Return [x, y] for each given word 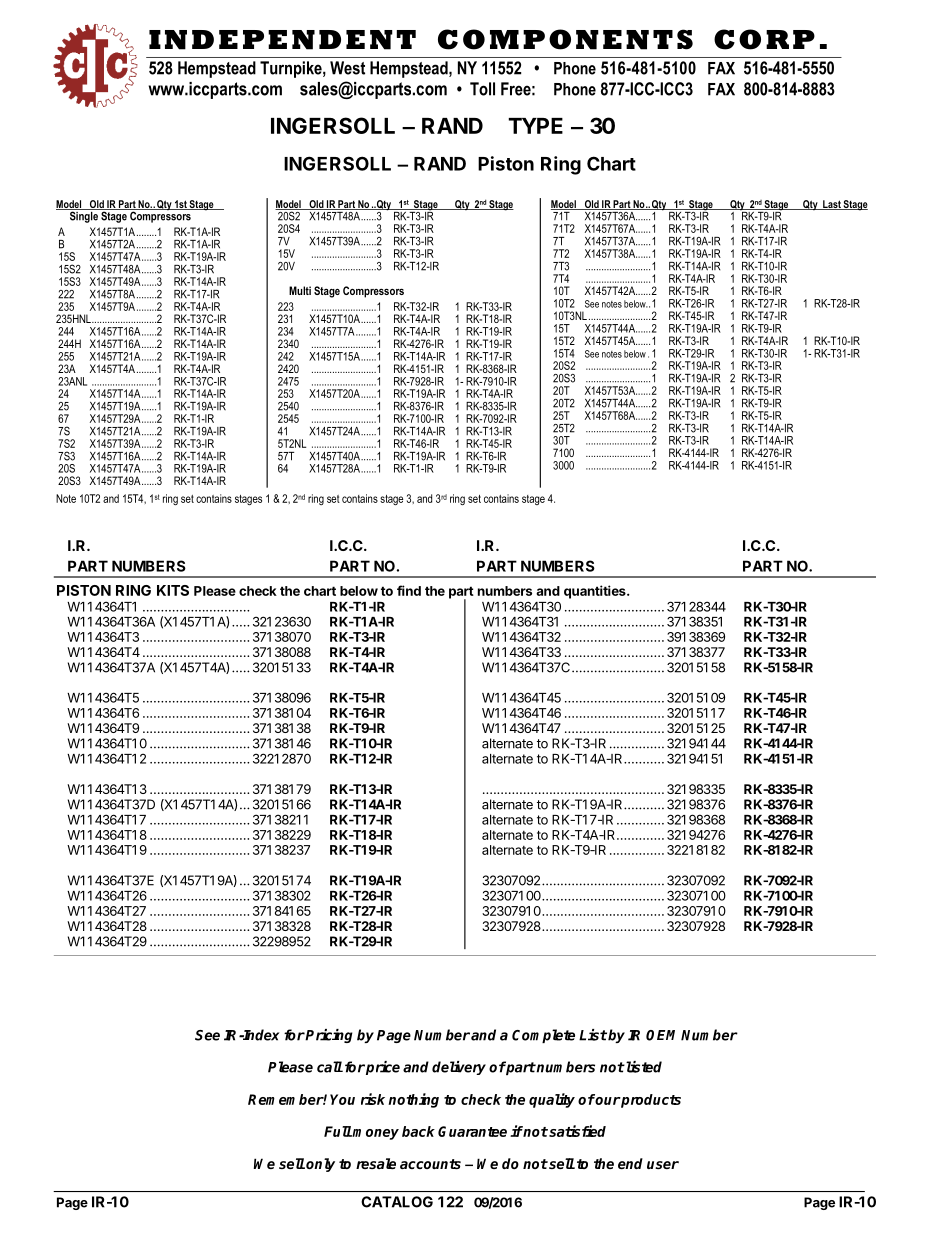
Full [338, 1131]
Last [832, 205]
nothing [413, 1100]
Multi [300, 290]
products [650, 1101]
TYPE [535, 126]
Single [83, 216]
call [330, 1067]
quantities [596, 592]
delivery [459, 1068]
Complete [543, 1036]
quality [552, 1100]
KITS [173, 590]
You [342, 1099]
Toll [482, 89]
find [409, 590]
